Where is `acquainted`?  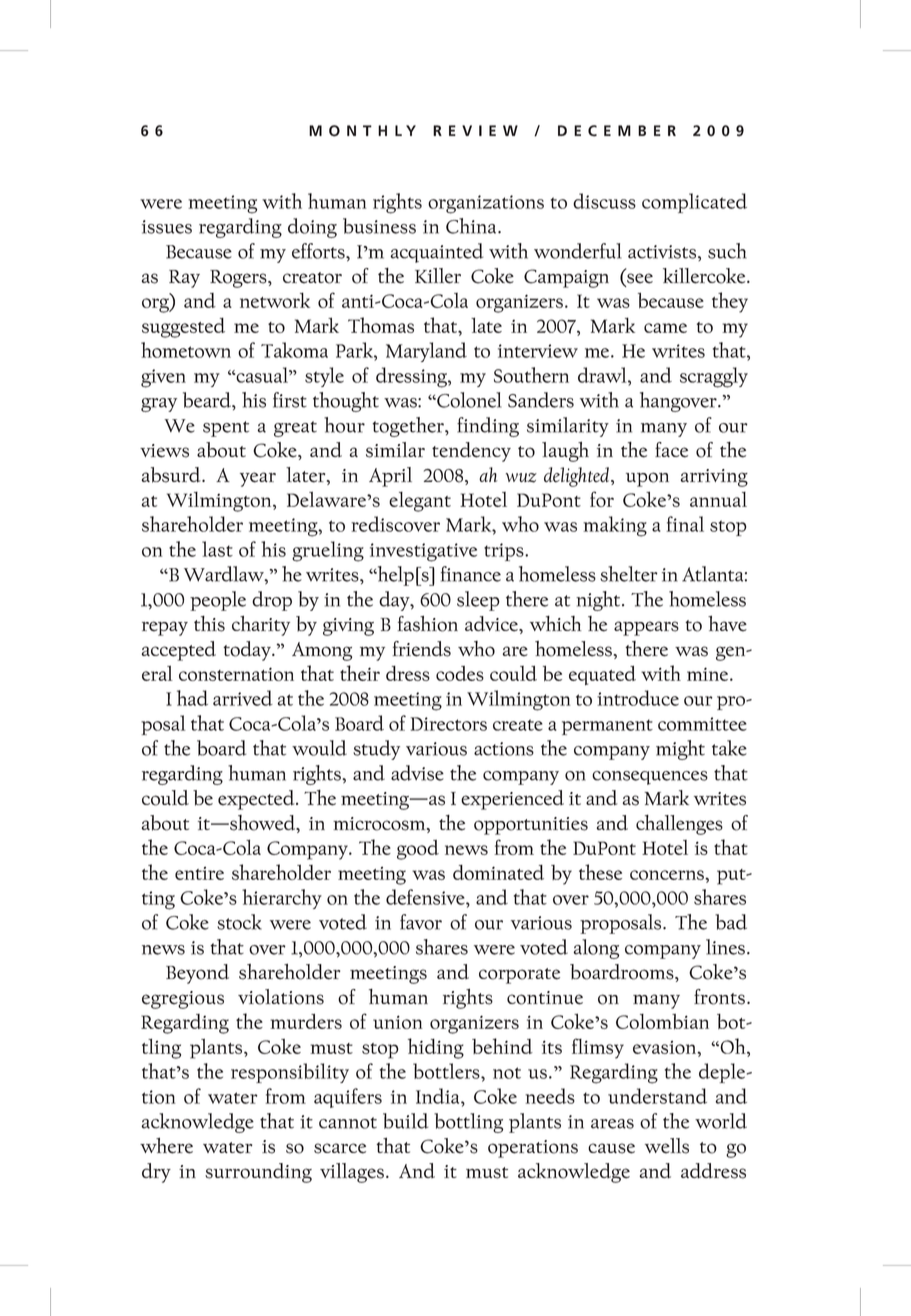 acquainted is located at coordinates (436, 253).
